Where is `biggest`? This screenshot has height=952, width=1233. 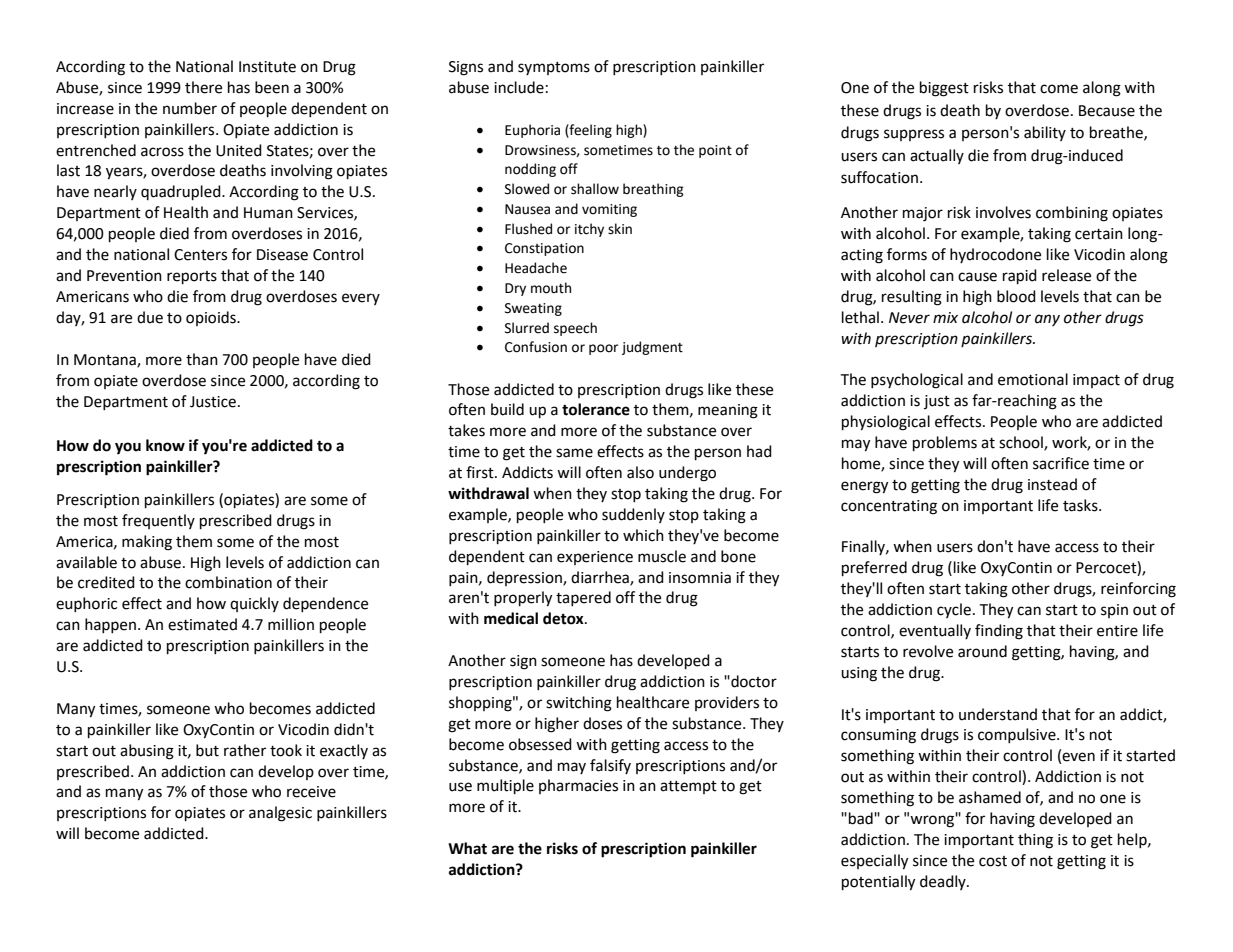 biggest is located at coordinates (944, 89).
